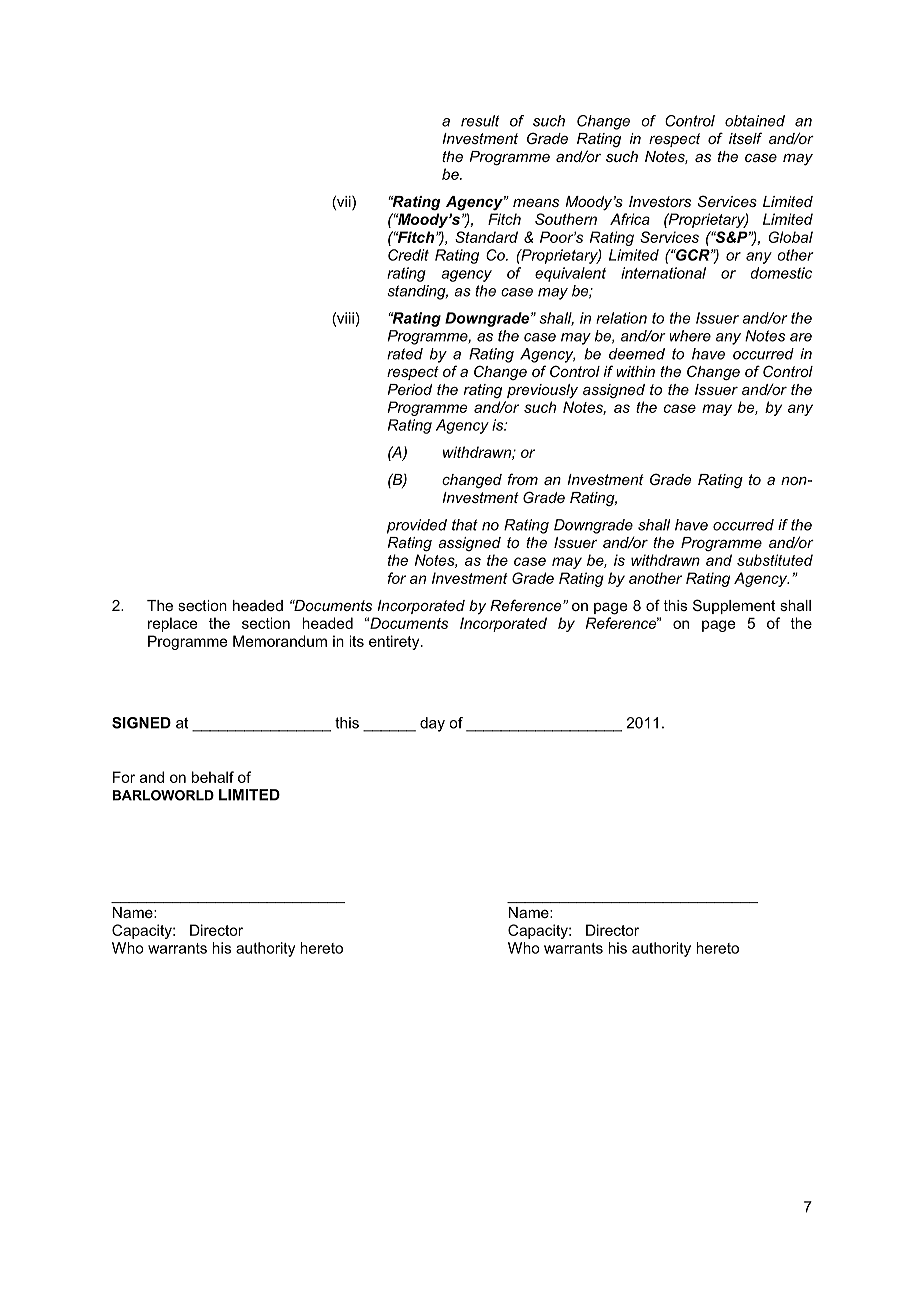  I want to click on previously, so click(542, 391).
